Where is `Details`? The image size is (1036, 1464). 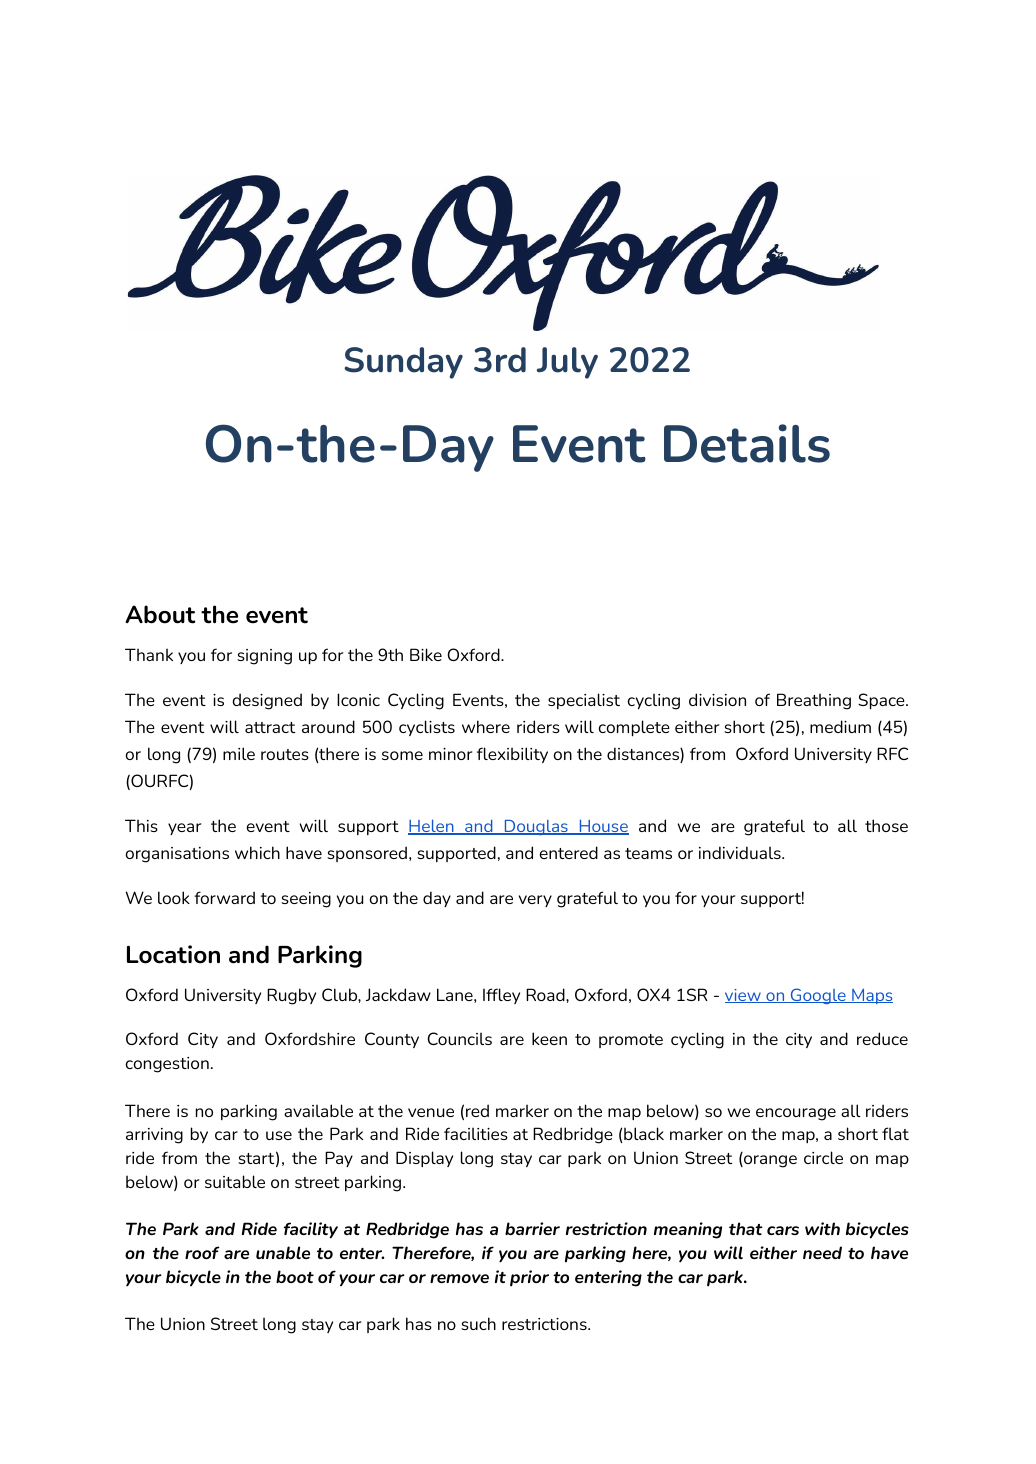 Details is located at coordinates (747, 443).
